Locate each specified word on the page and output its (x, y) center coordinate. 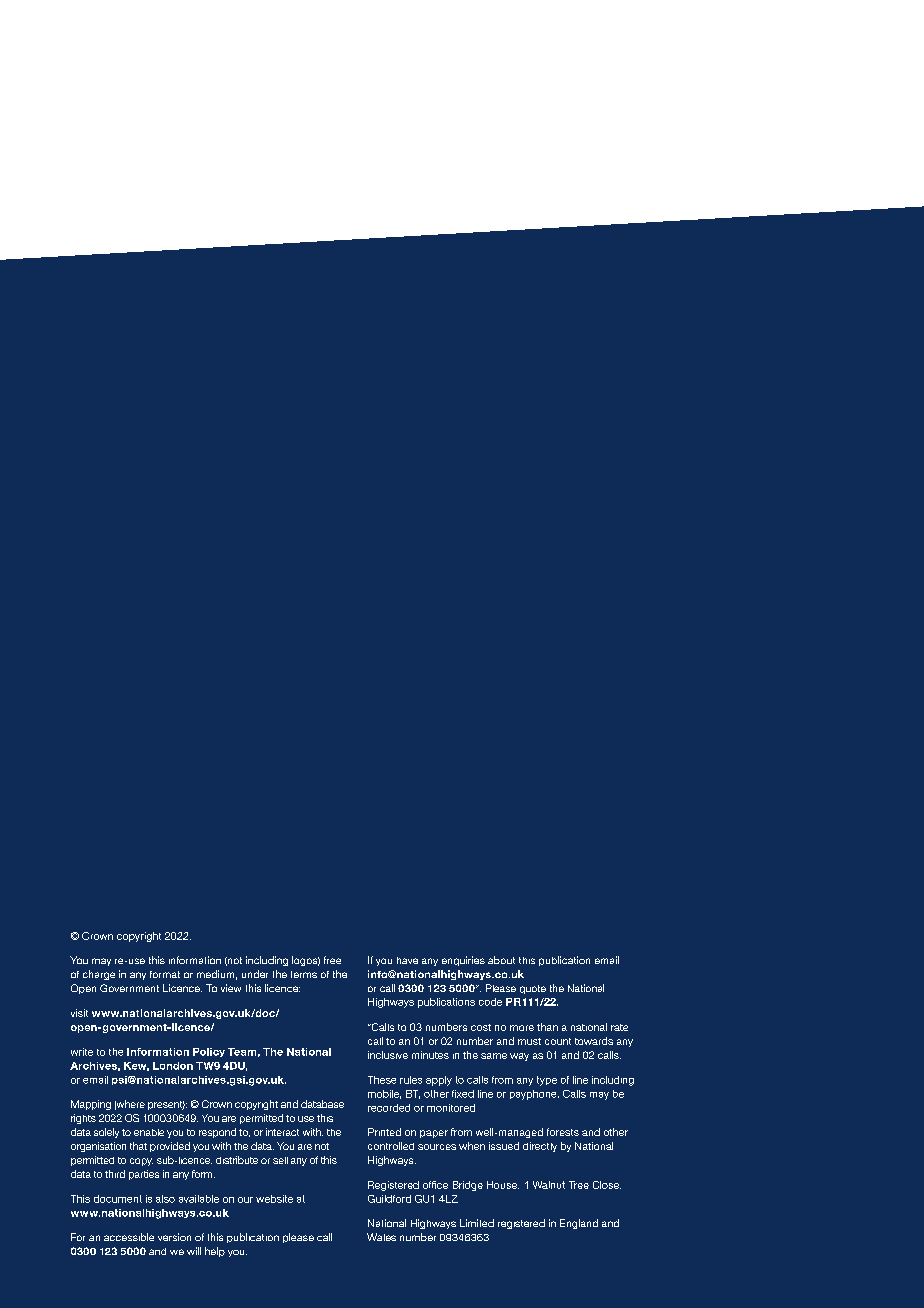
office (435, 1185)
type (547, 1081)
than (547, 1027)
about (501, 960)
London (173, 1066)
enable (149, 1132)
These (382, 1080)
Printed (384, 1132)
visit (79, 1013)
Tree (579, 1185)
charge (99, 975)
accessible (129, 1237)
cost (481, 1027)
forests (563, 1132)
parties (144, 1175)
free (332, 960)
